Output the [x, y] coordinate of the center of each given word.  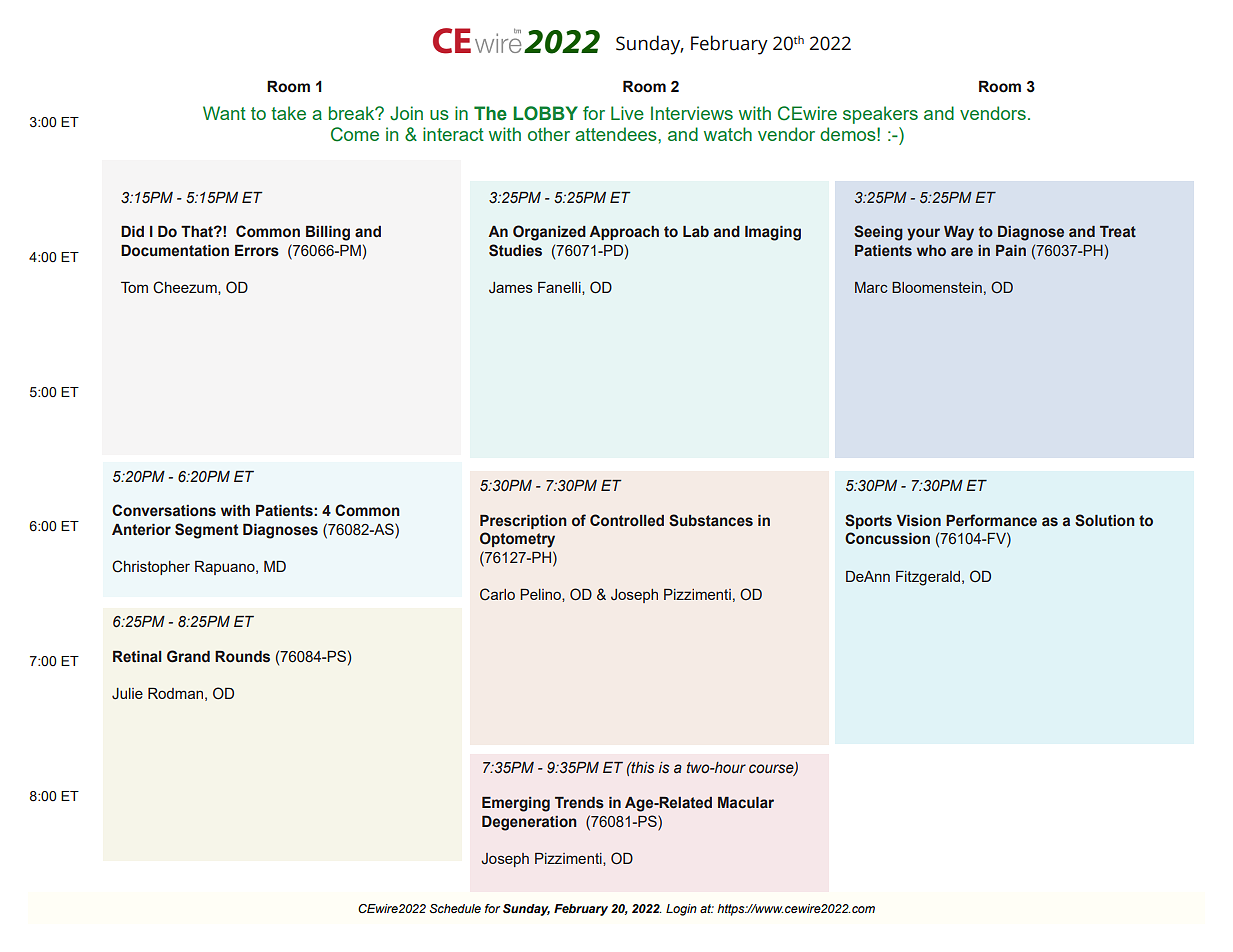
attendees [617, 134]
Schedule [455, 908]
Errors [257, 251]
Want [224, 113]
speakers [880, 115]
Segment [206, 531]
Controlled [627, 520]
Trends [579, 803]
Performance [991, 520]
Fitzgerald [928, 578]
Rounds [242, 657]
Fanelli [560, 288]
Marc [871, 287]
